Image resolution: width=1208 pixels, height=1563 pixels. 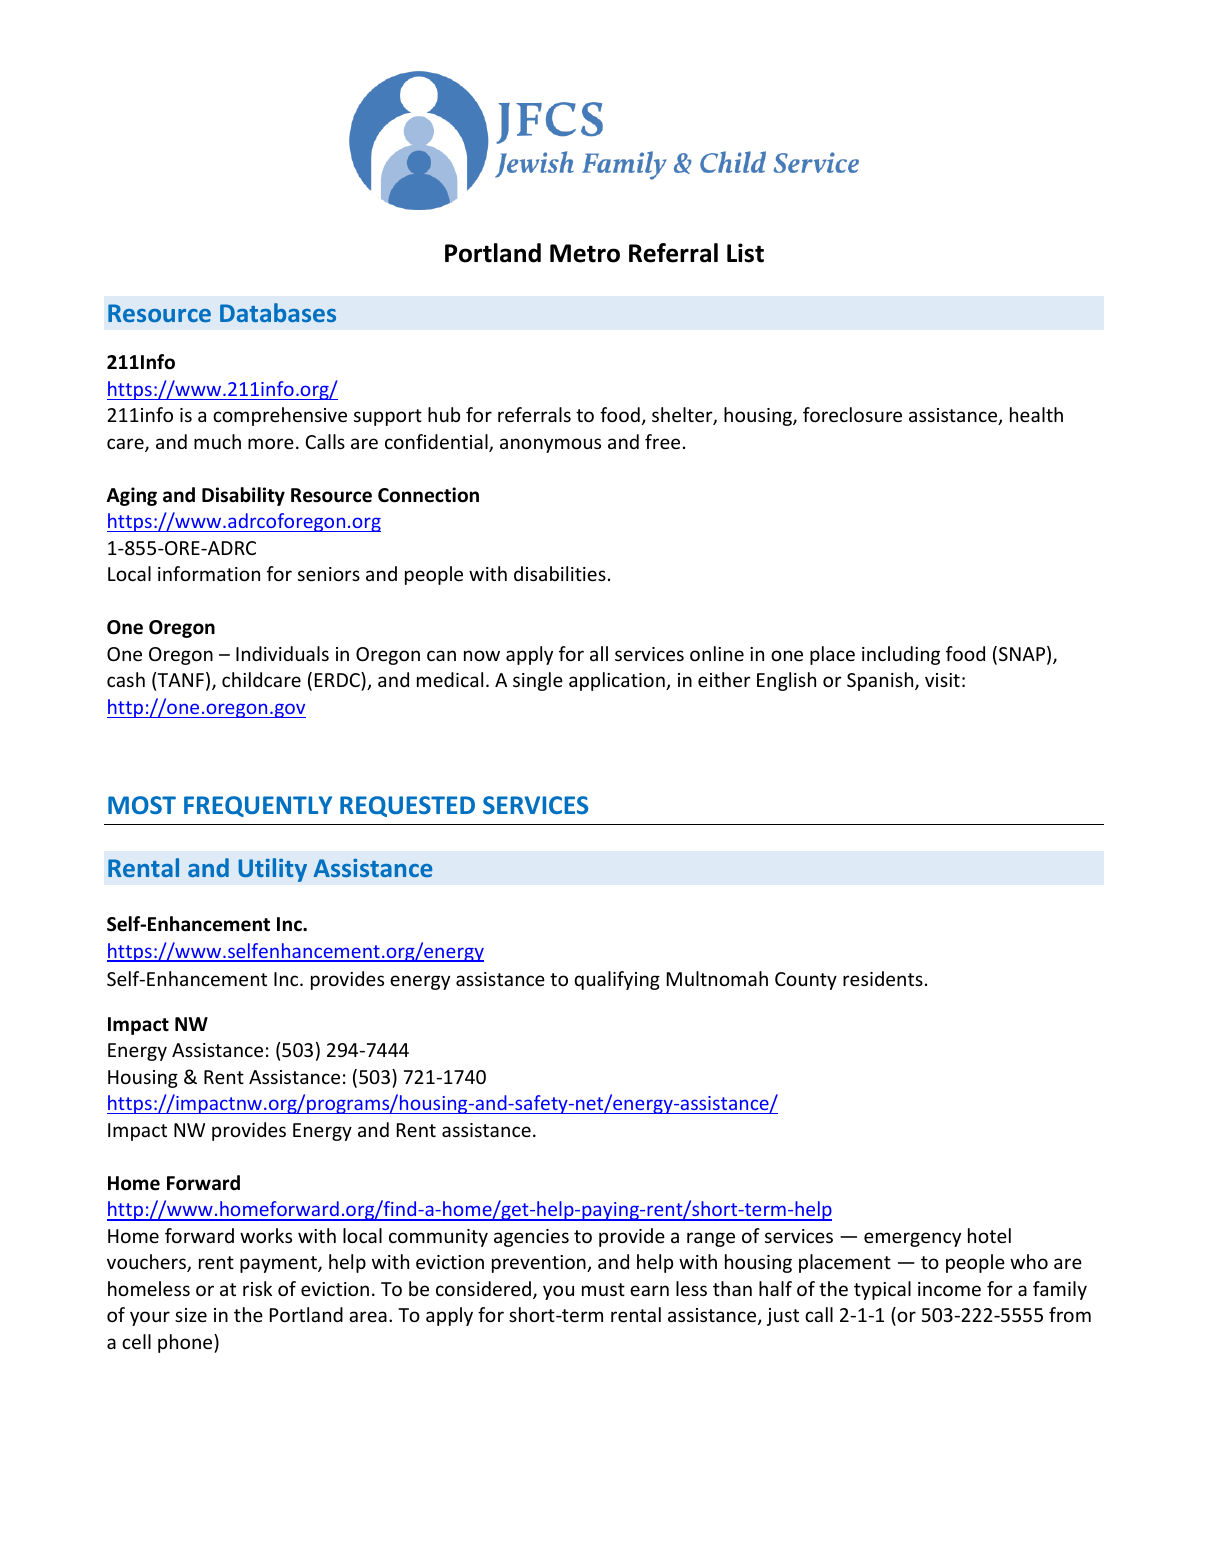 I want to click on qualifying, so click(x=617, y=980).
